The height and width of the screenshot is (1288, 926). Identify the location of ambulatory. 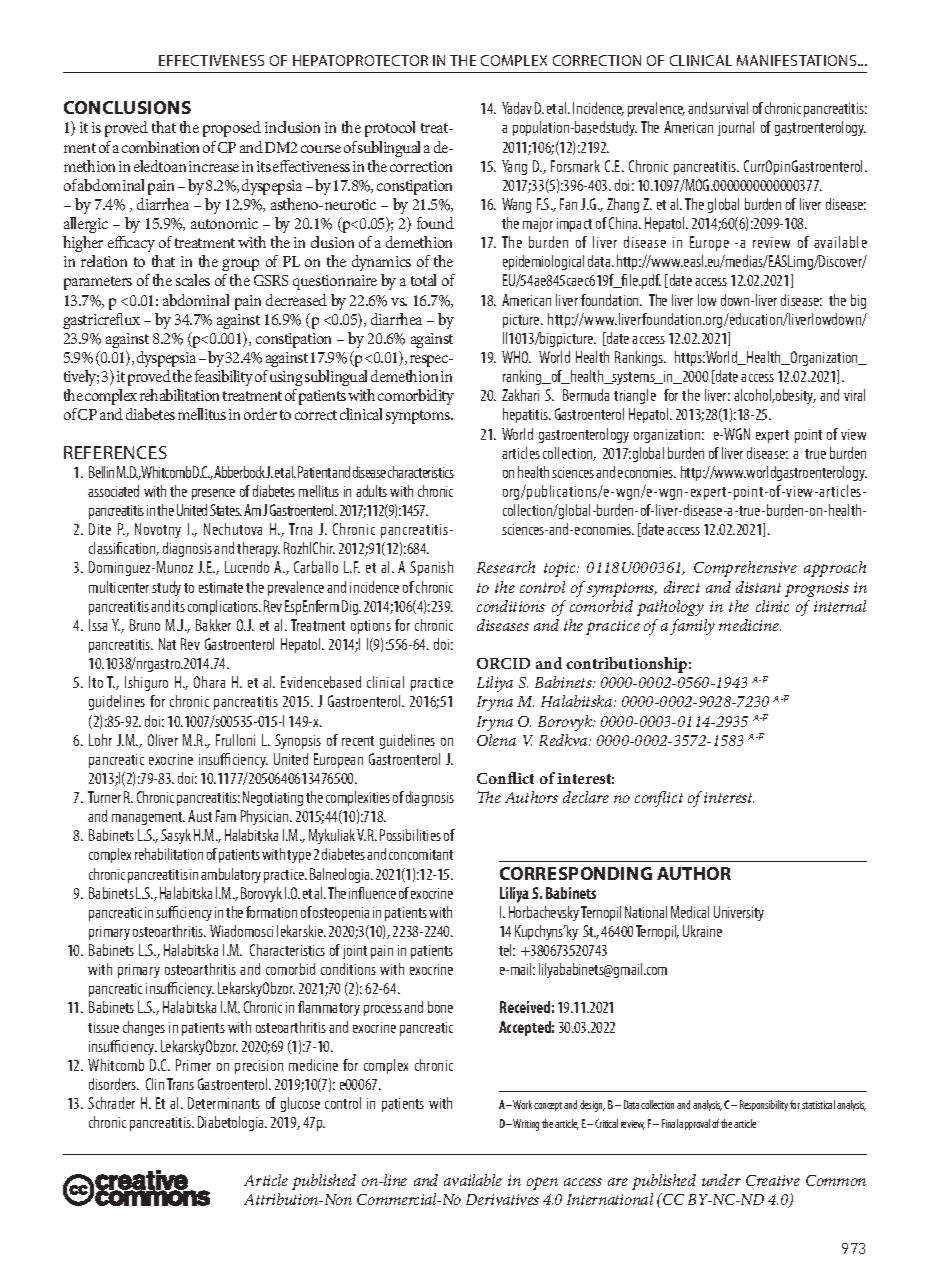
(231, 875).
